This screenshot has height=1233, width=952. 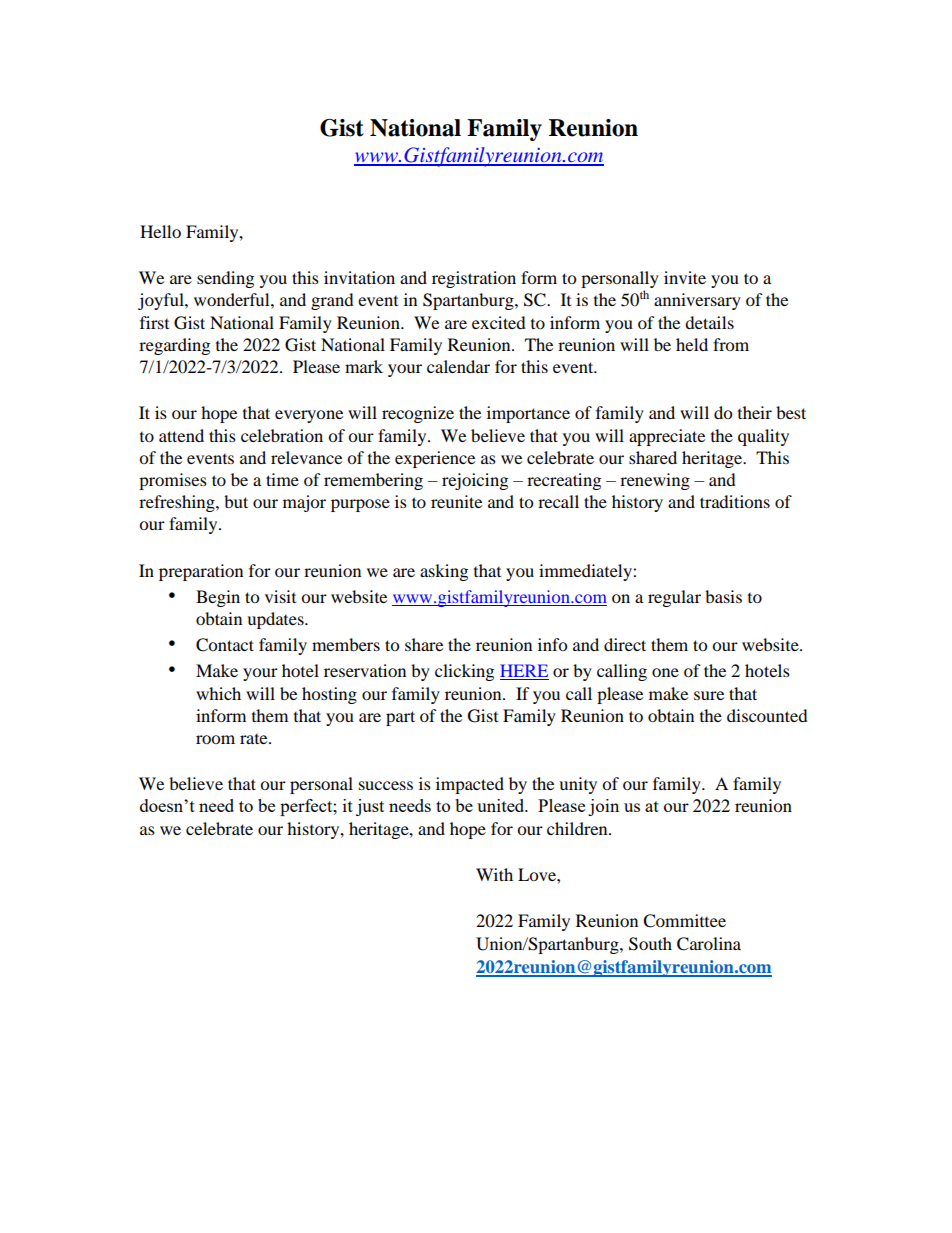 I want to click on attend, so click(x=181, y=435).
